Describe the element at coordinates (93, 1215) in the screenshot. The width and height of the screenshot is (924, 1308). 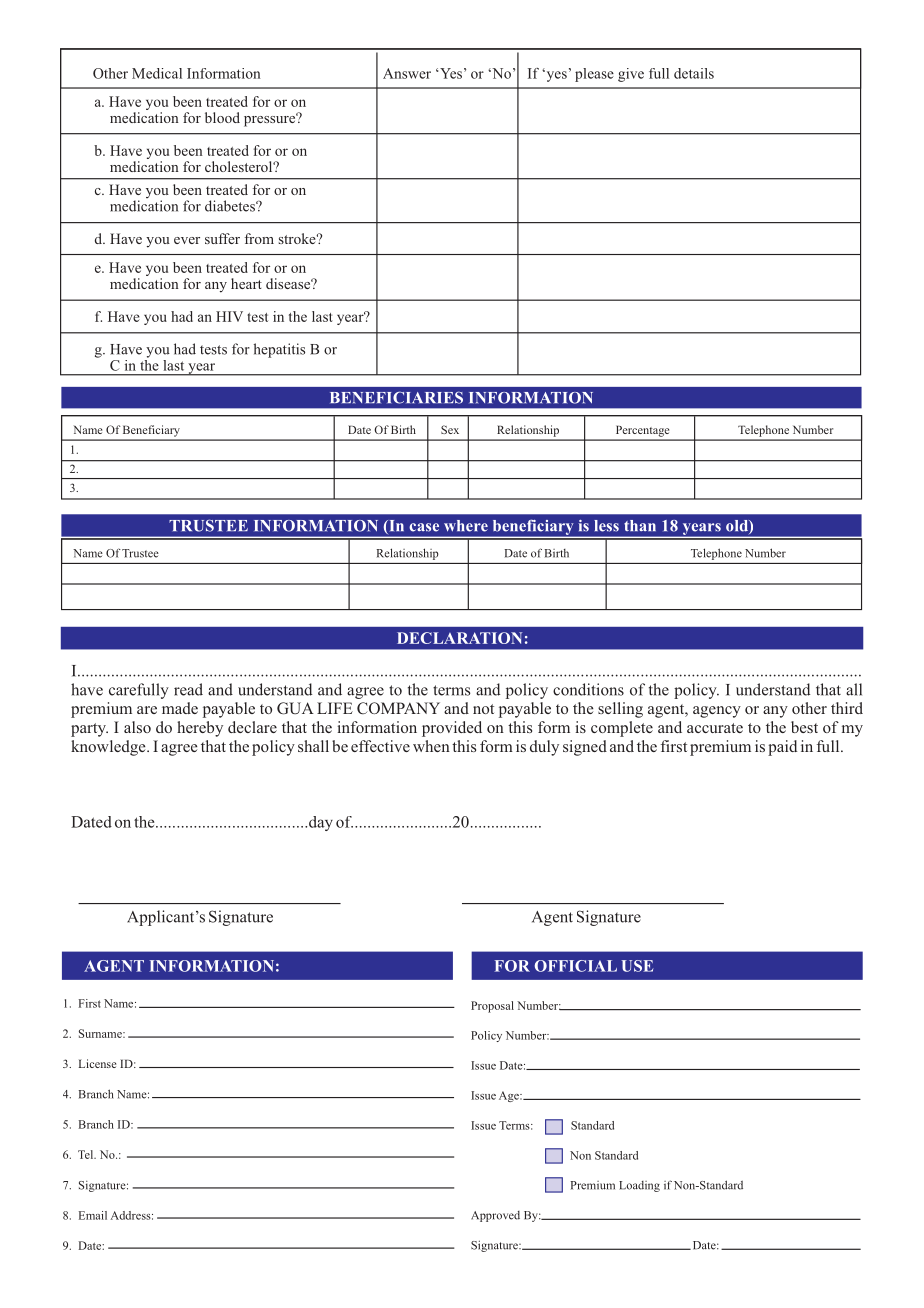
I see `Email` at that location.
